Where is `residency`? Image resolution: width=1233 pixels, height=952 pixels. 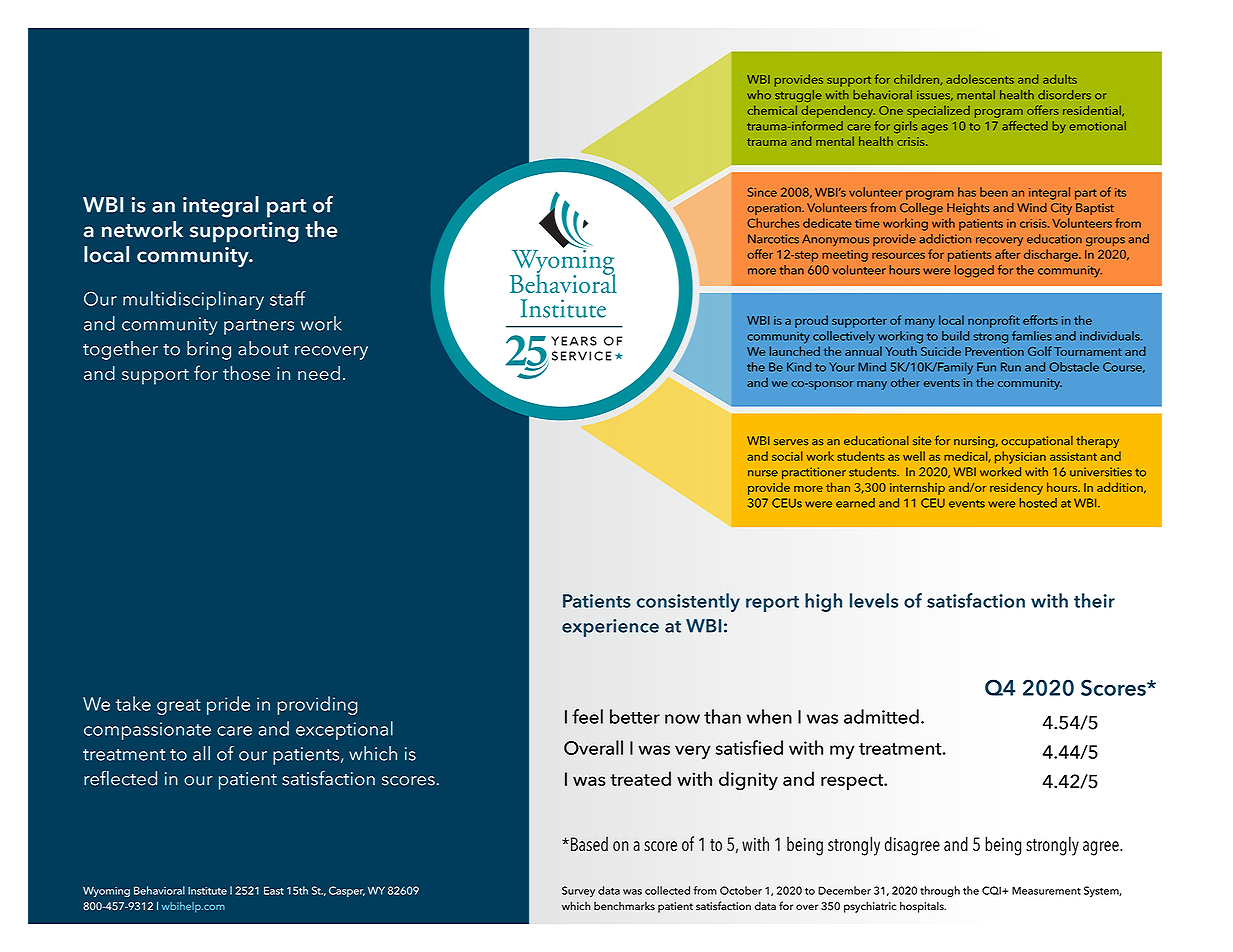
residency is located at coordinates (1016, 488).
